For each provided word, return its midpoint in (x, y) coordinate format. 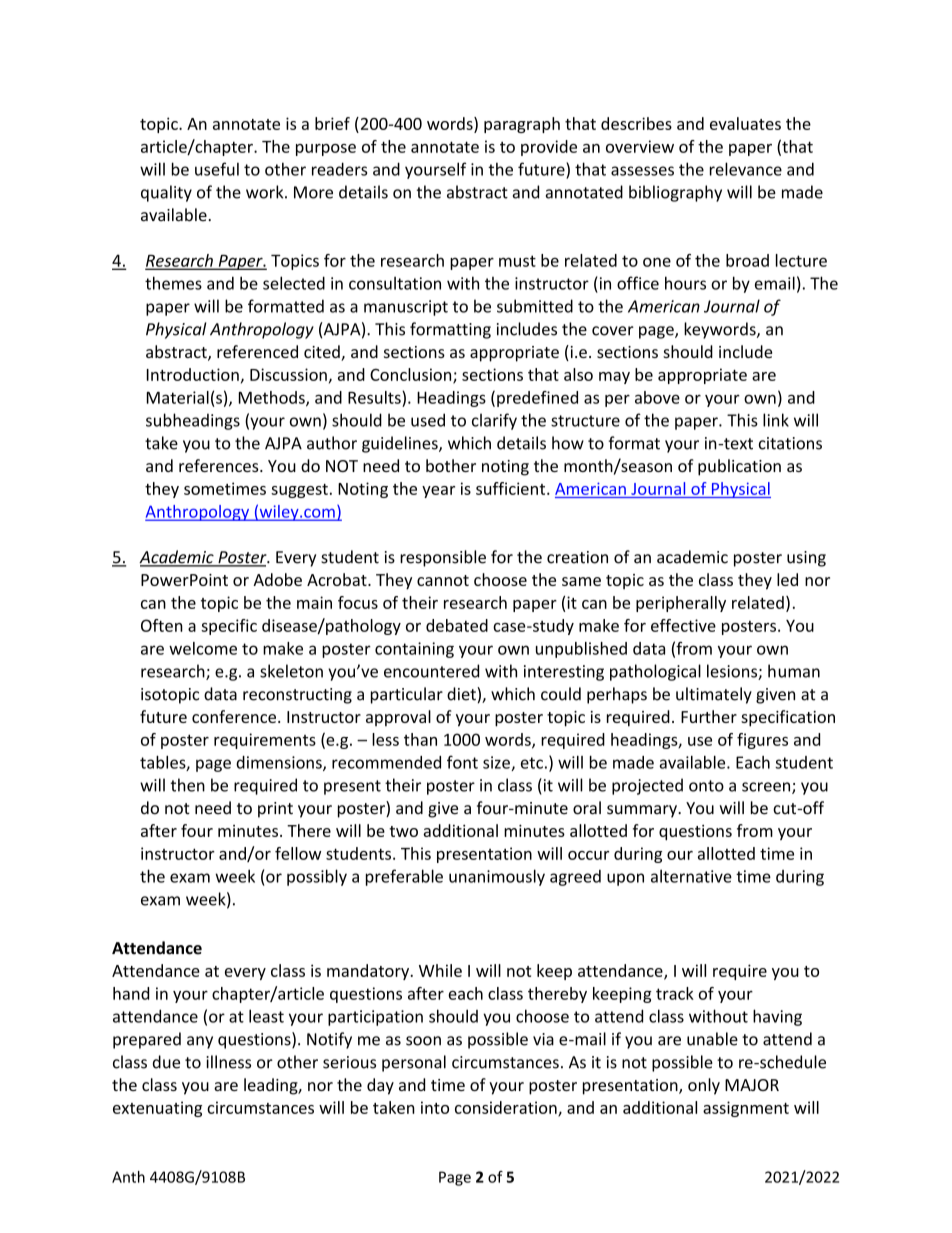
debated (457, 625)
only (704, 1086)
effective (683, 625)
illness (228, 1062)
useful (217, 169)
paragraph (522, 125)
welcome (203, 648)
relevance (746, 169)
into (435, 1107)
